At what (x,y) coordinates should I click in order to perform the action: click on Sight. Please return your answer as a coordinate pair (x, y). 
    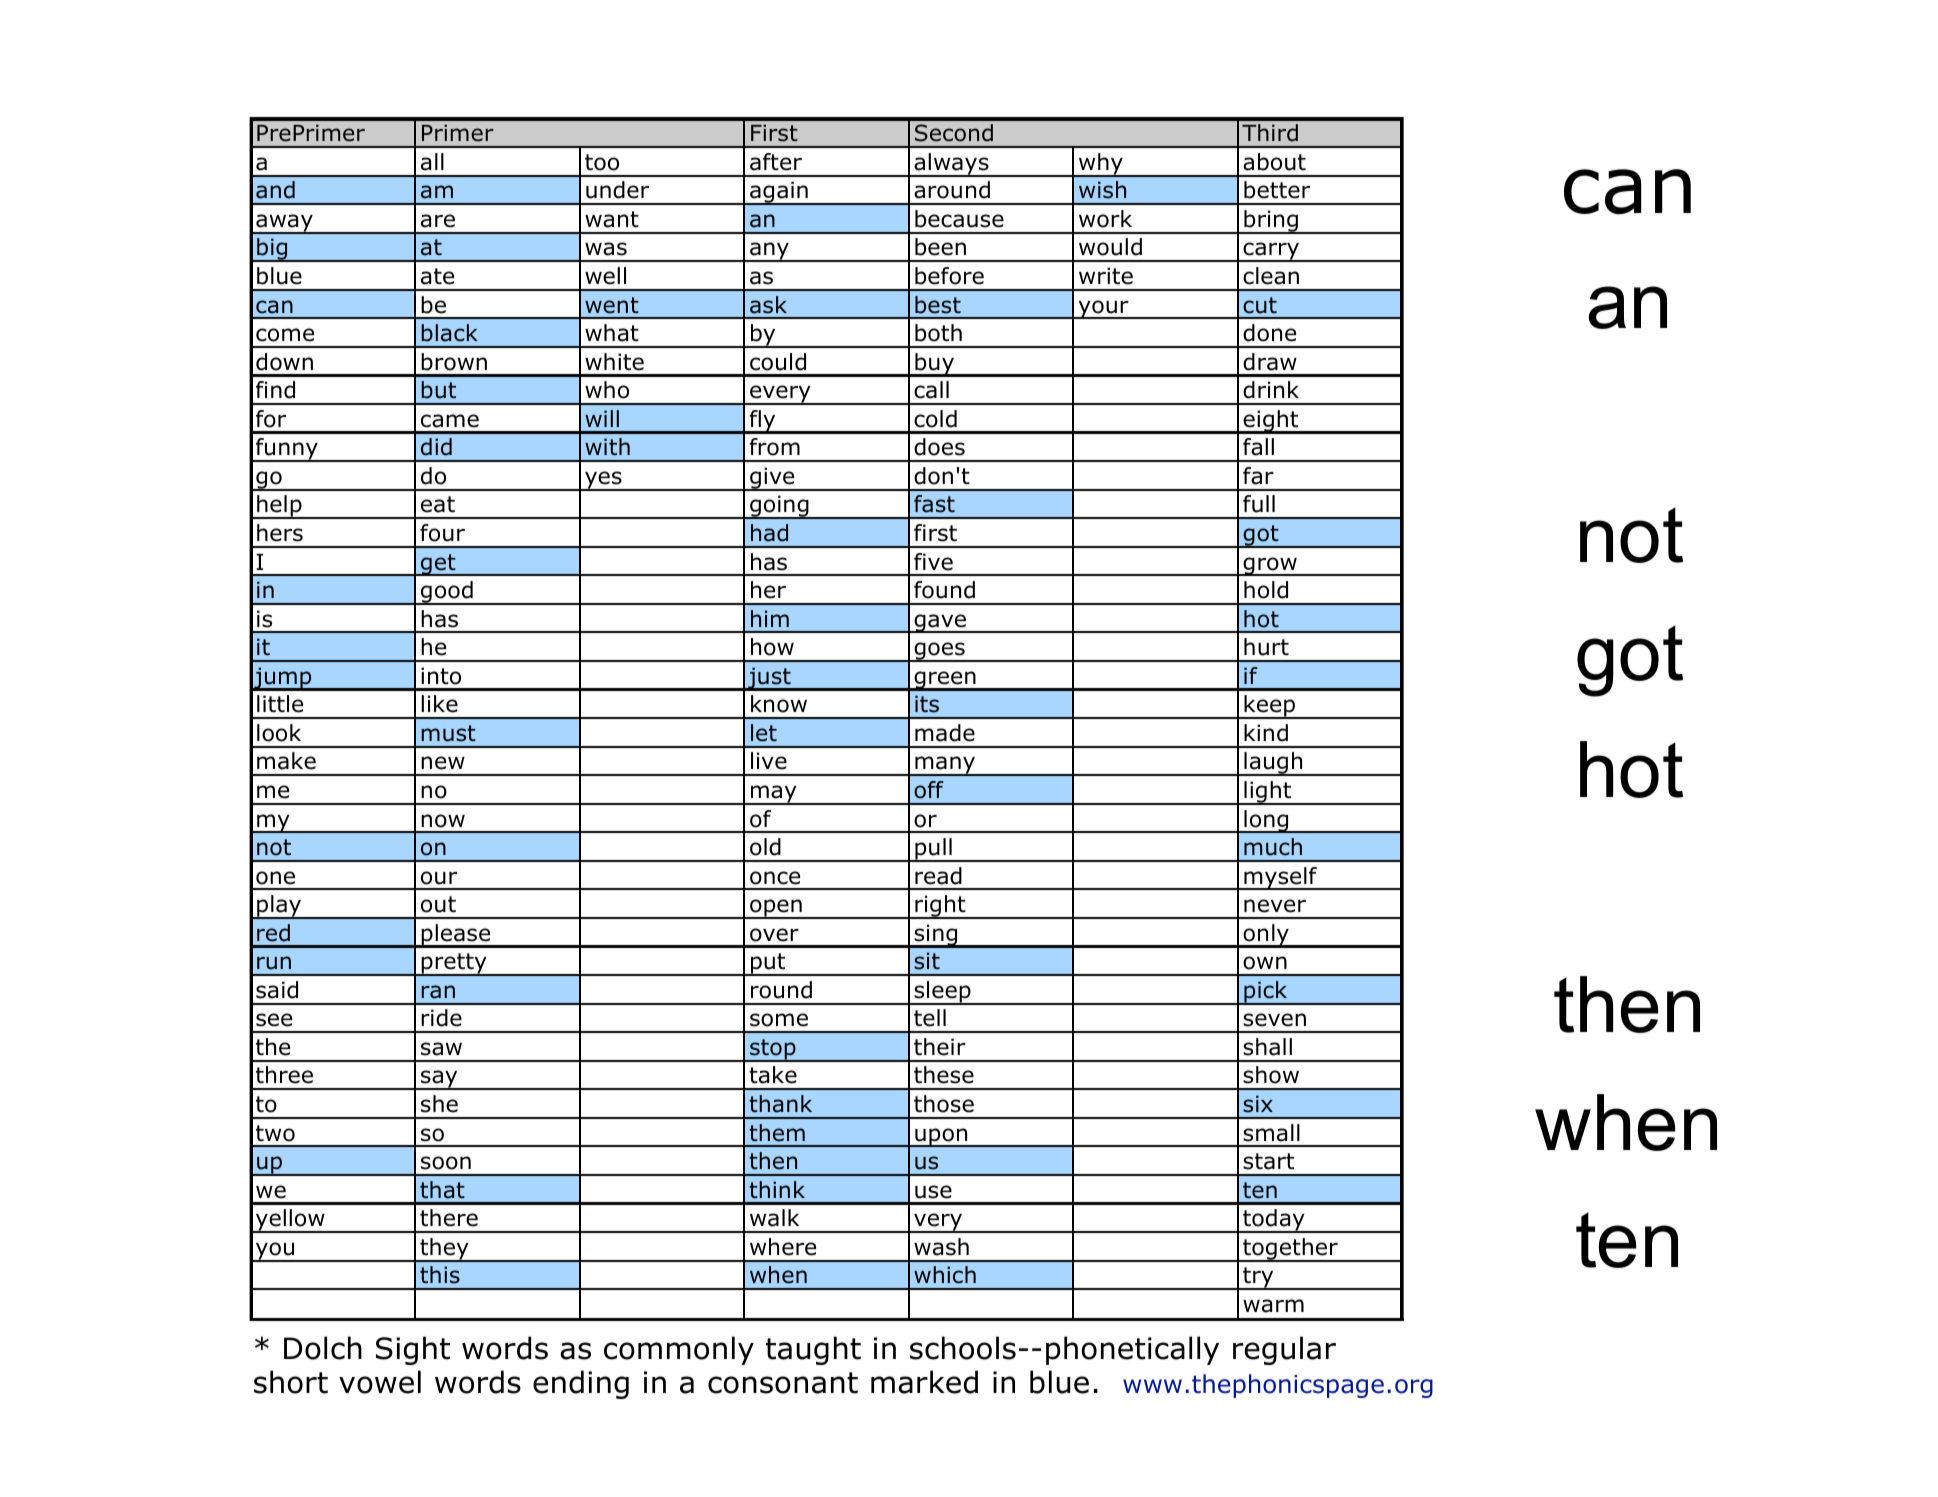
    Looking at the image, I should click on (413, 1350).
